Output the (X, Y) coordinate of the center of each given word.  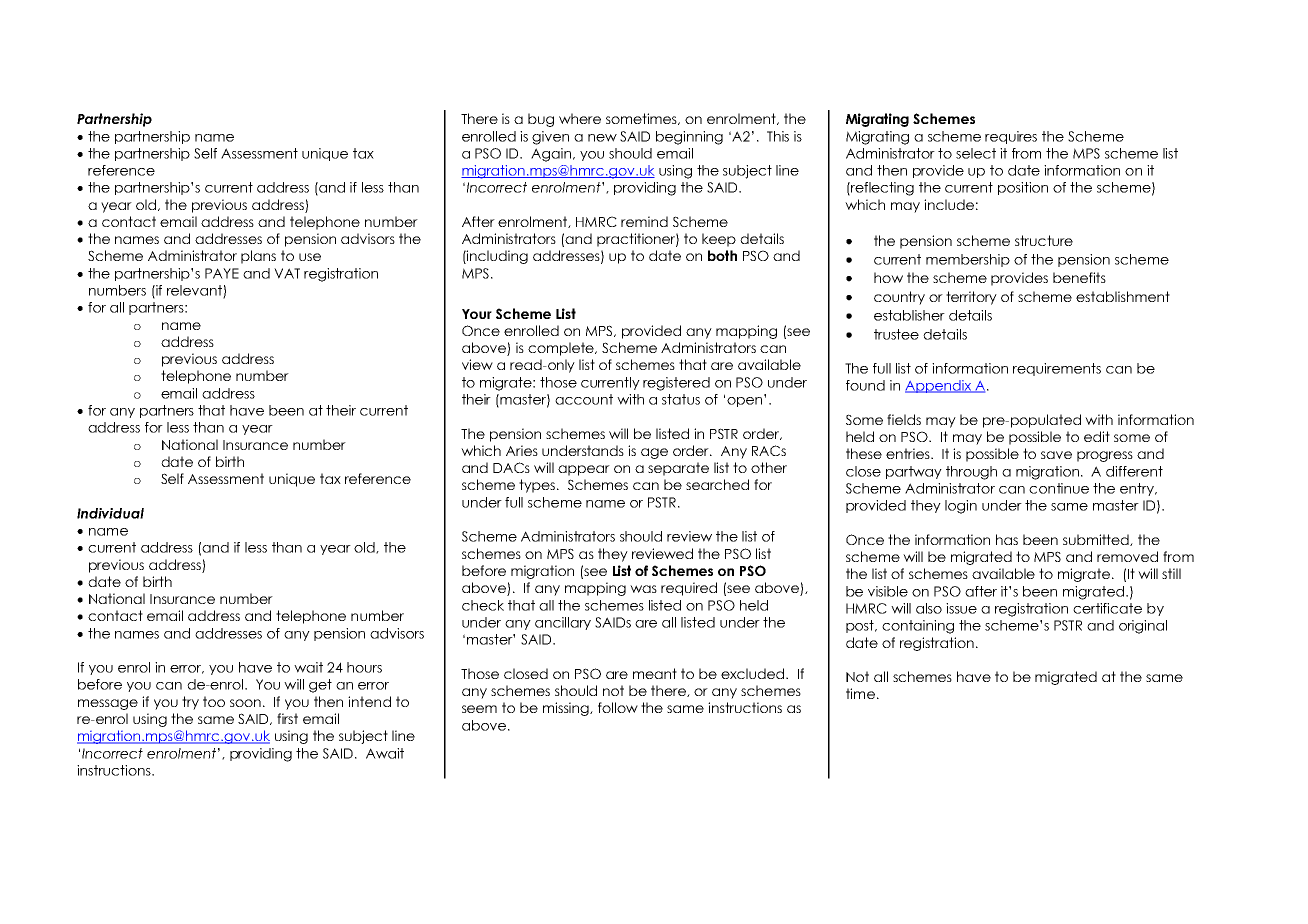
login (961, 507)
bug (541, 120)
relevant (195, 291)
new (602, 138)
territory (971, 298)
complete (562, 349)
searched (717, 484)
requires (1011, 137)
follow (618, 707)
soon (245, 703)
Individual (110, 513)
